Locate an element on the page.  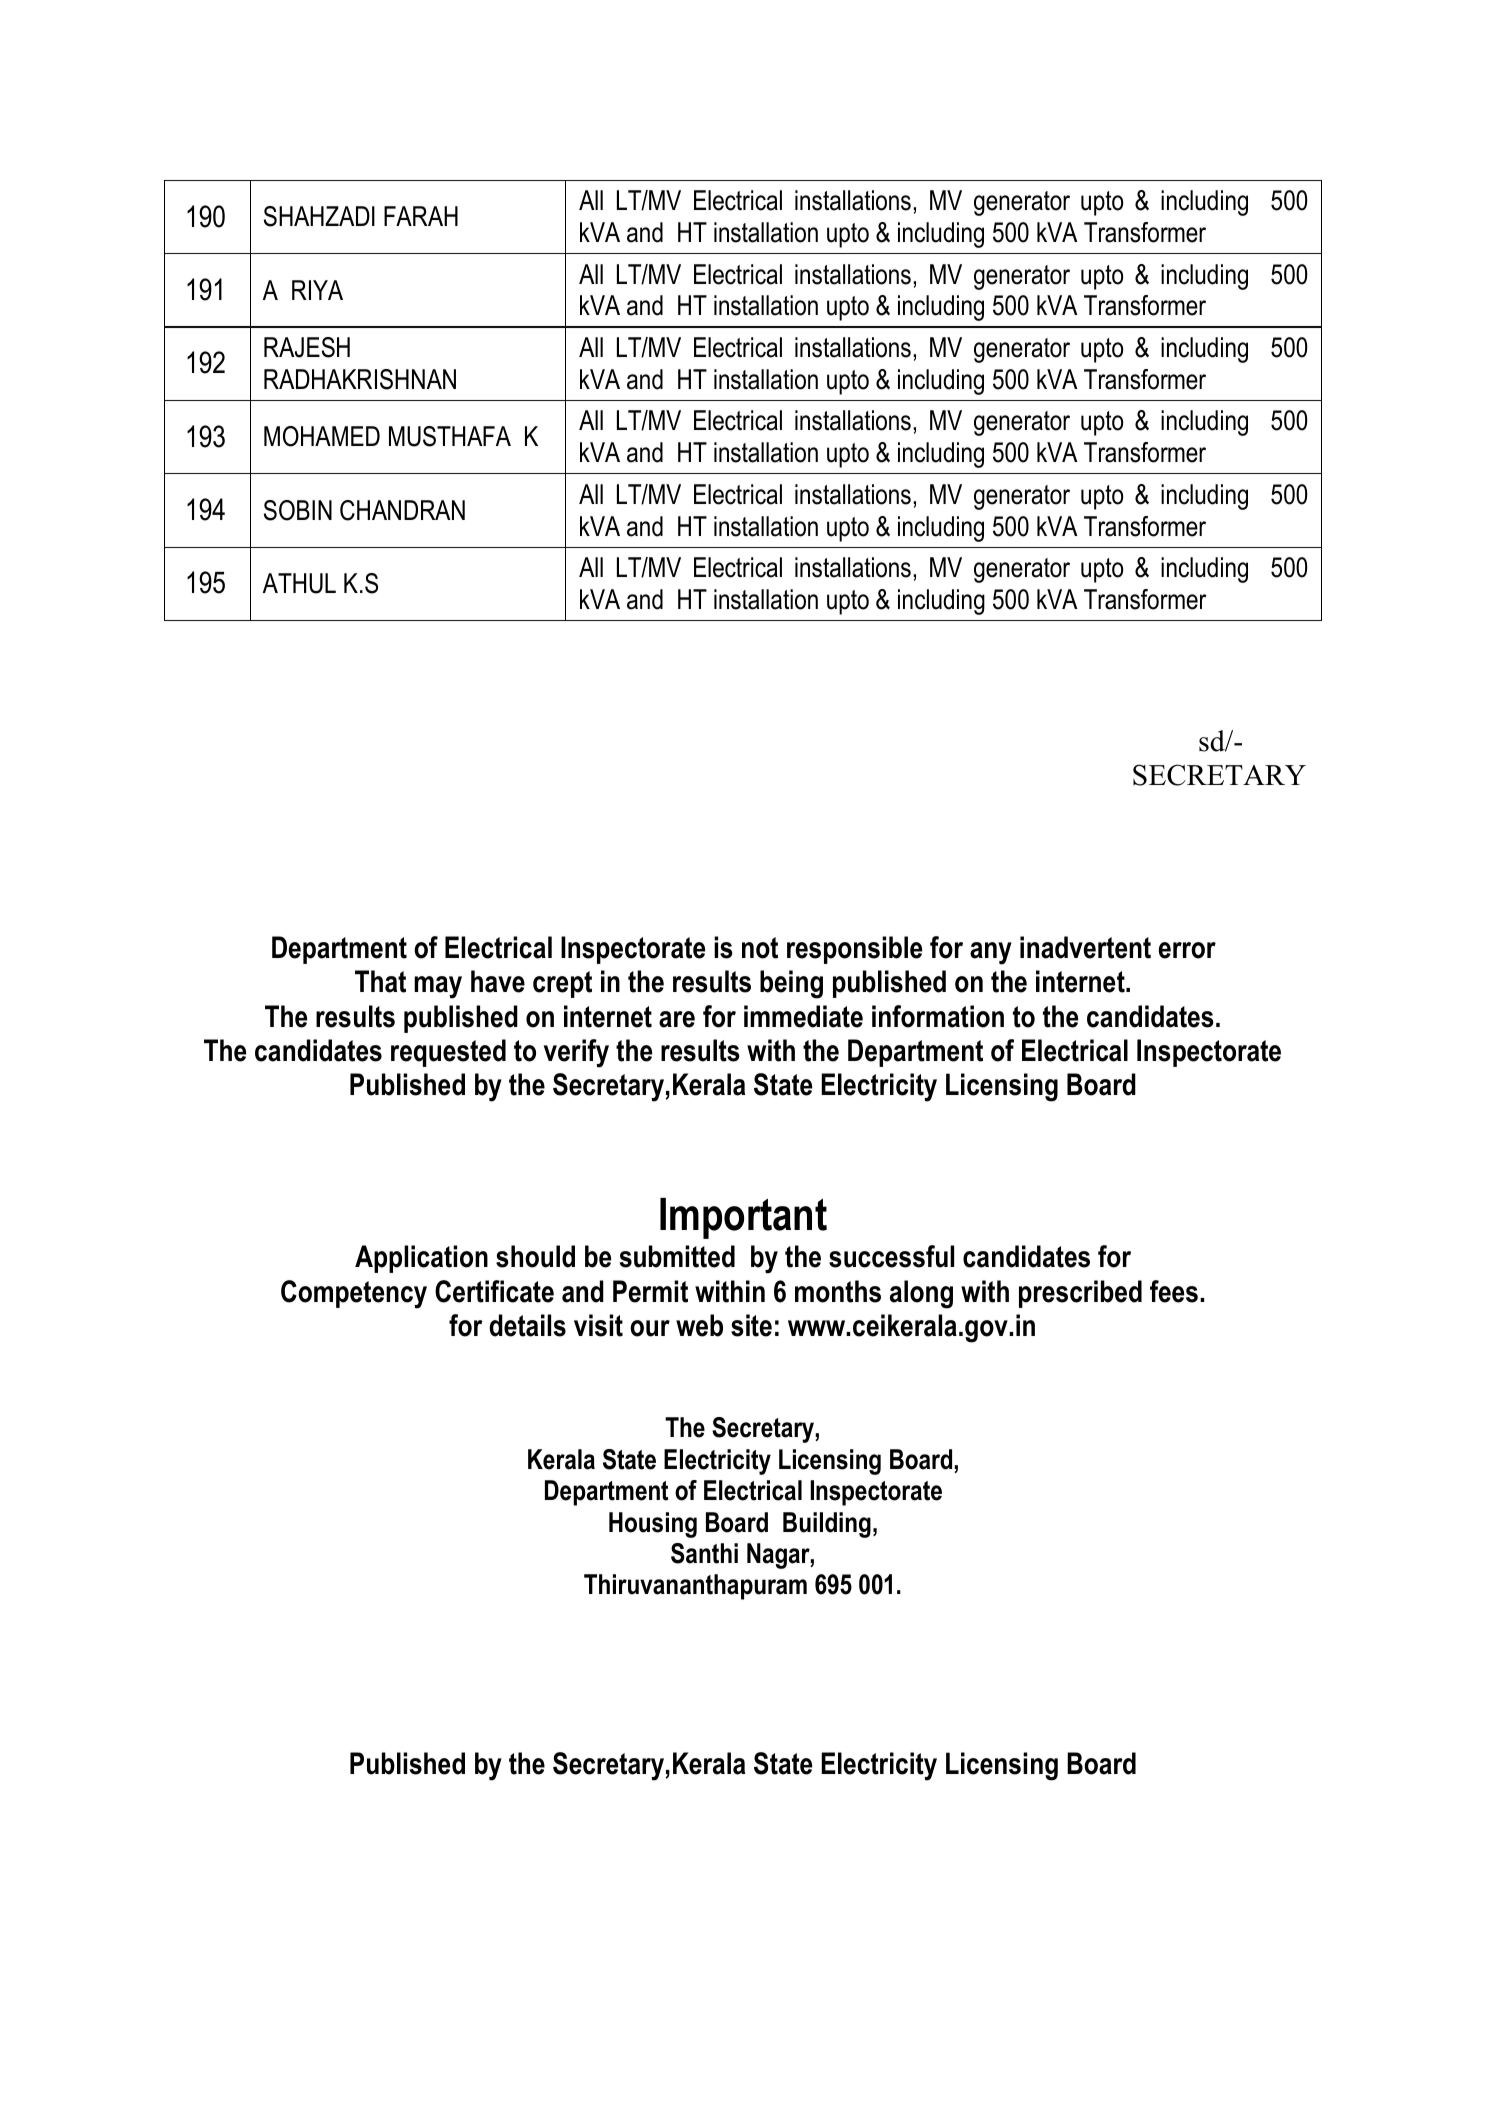
FARAH is located at coordinates (421, 216).
